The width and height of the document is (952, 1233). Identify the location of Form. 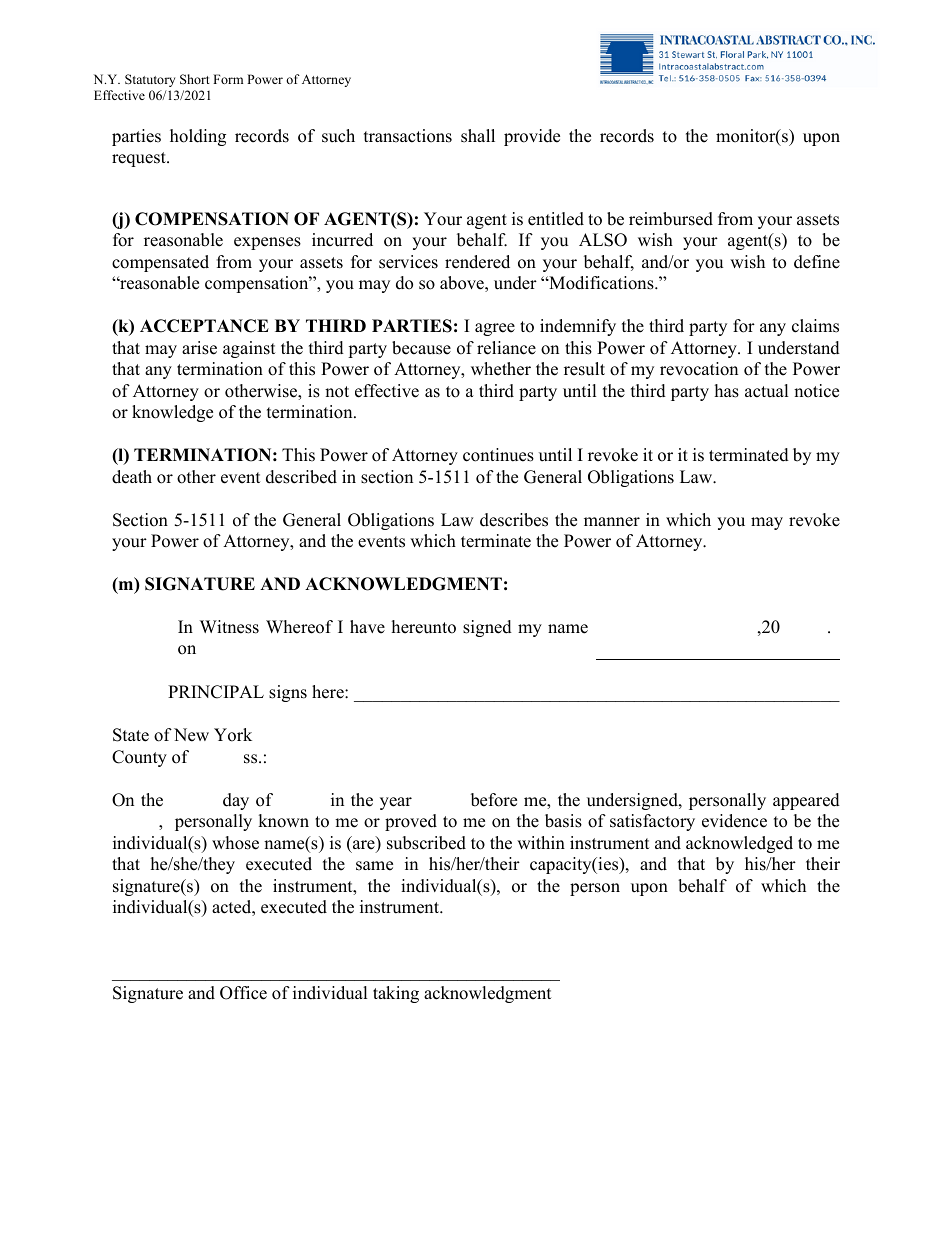
(228, 79).
